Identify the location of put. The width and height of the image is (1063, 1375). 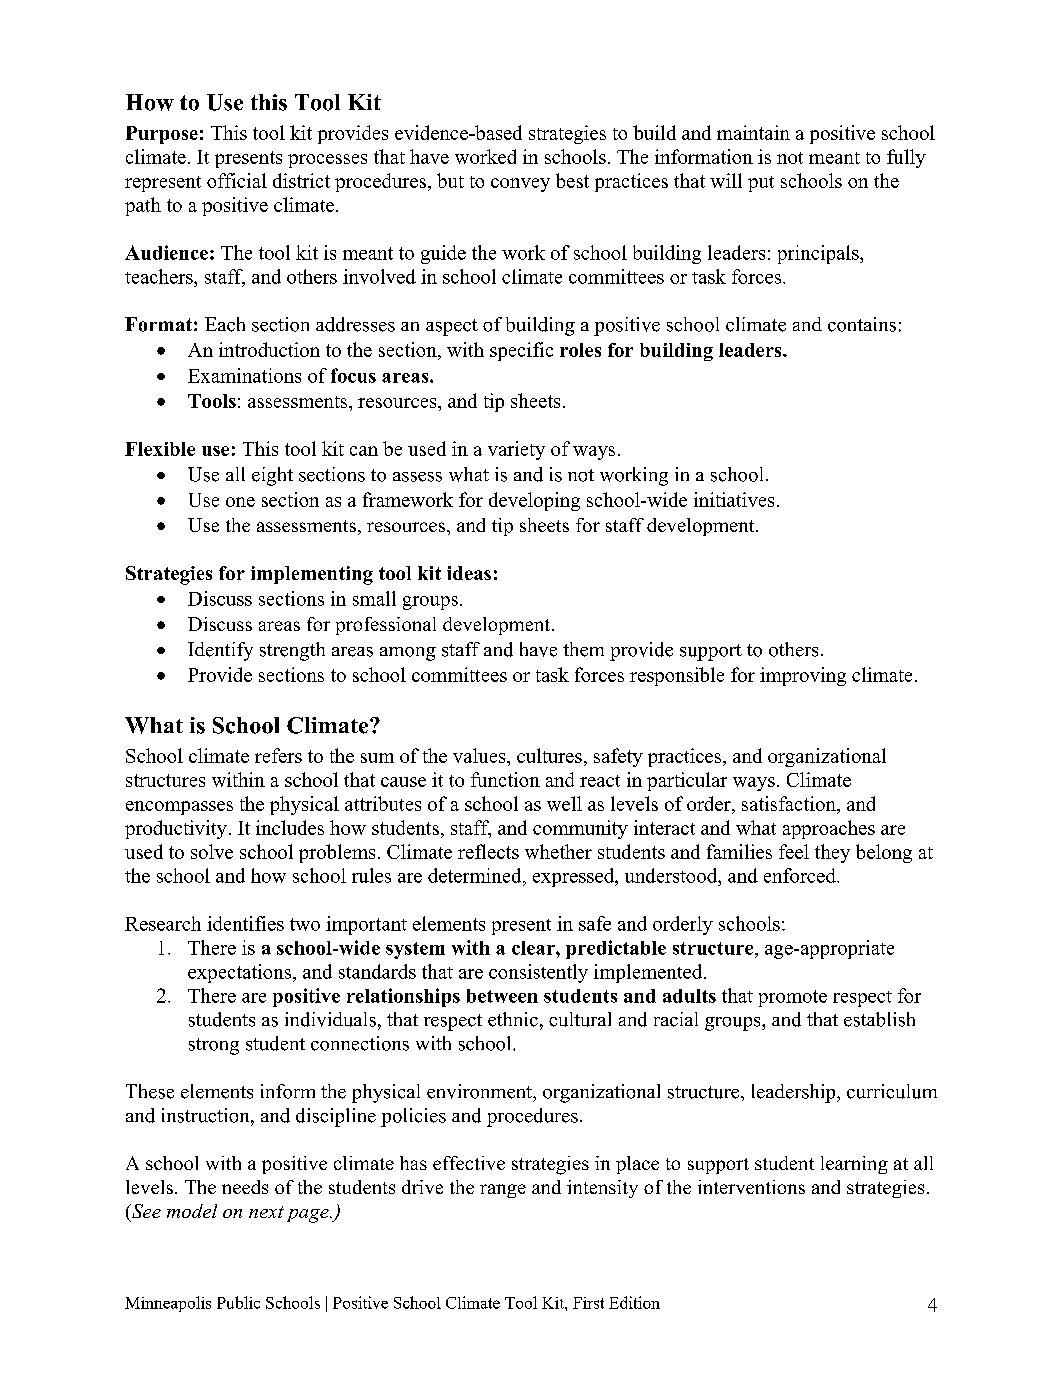
(761, 184).
